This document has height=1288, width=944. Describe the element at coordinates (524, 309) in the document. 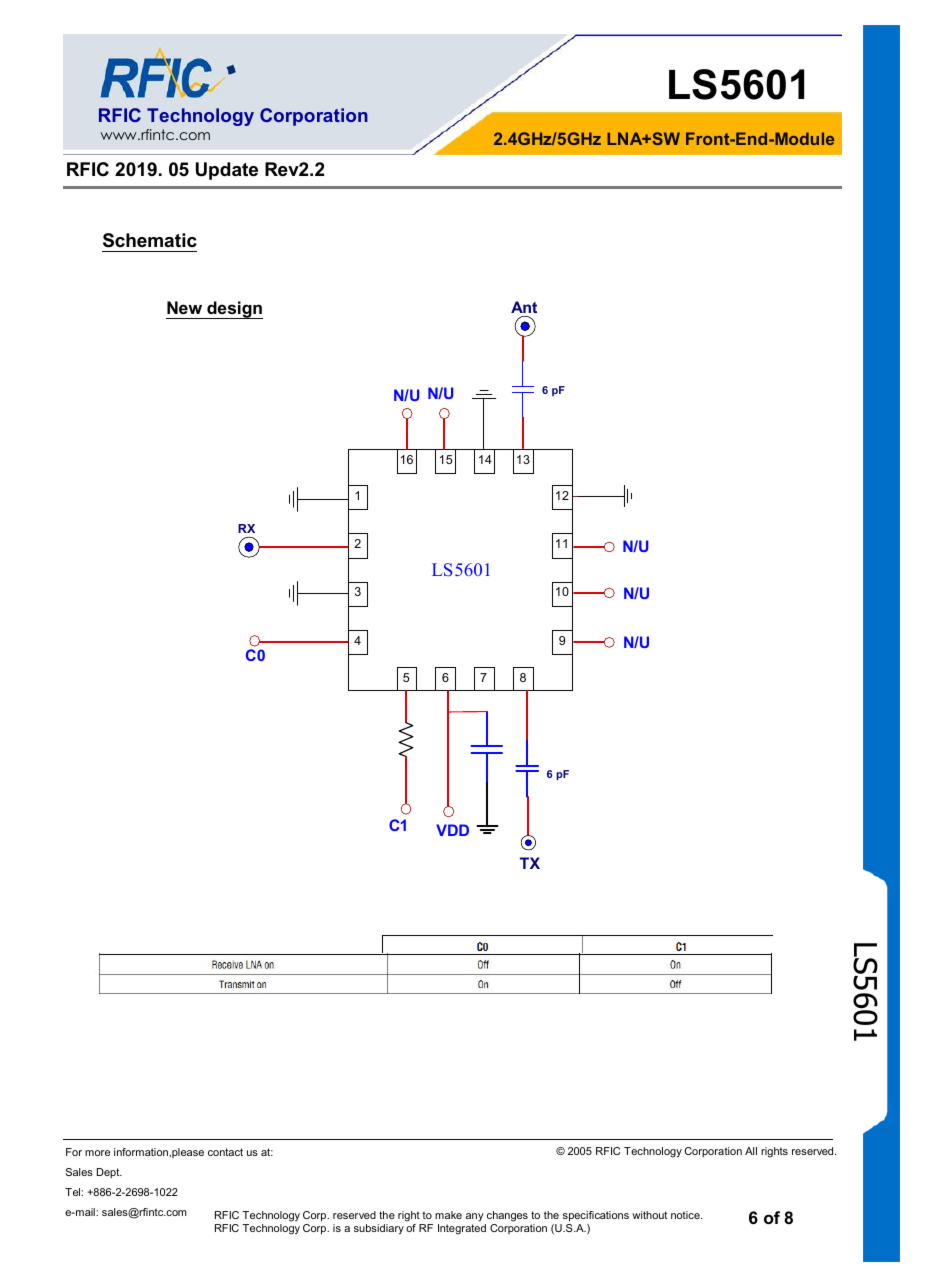

I see `Ant` at that location.
